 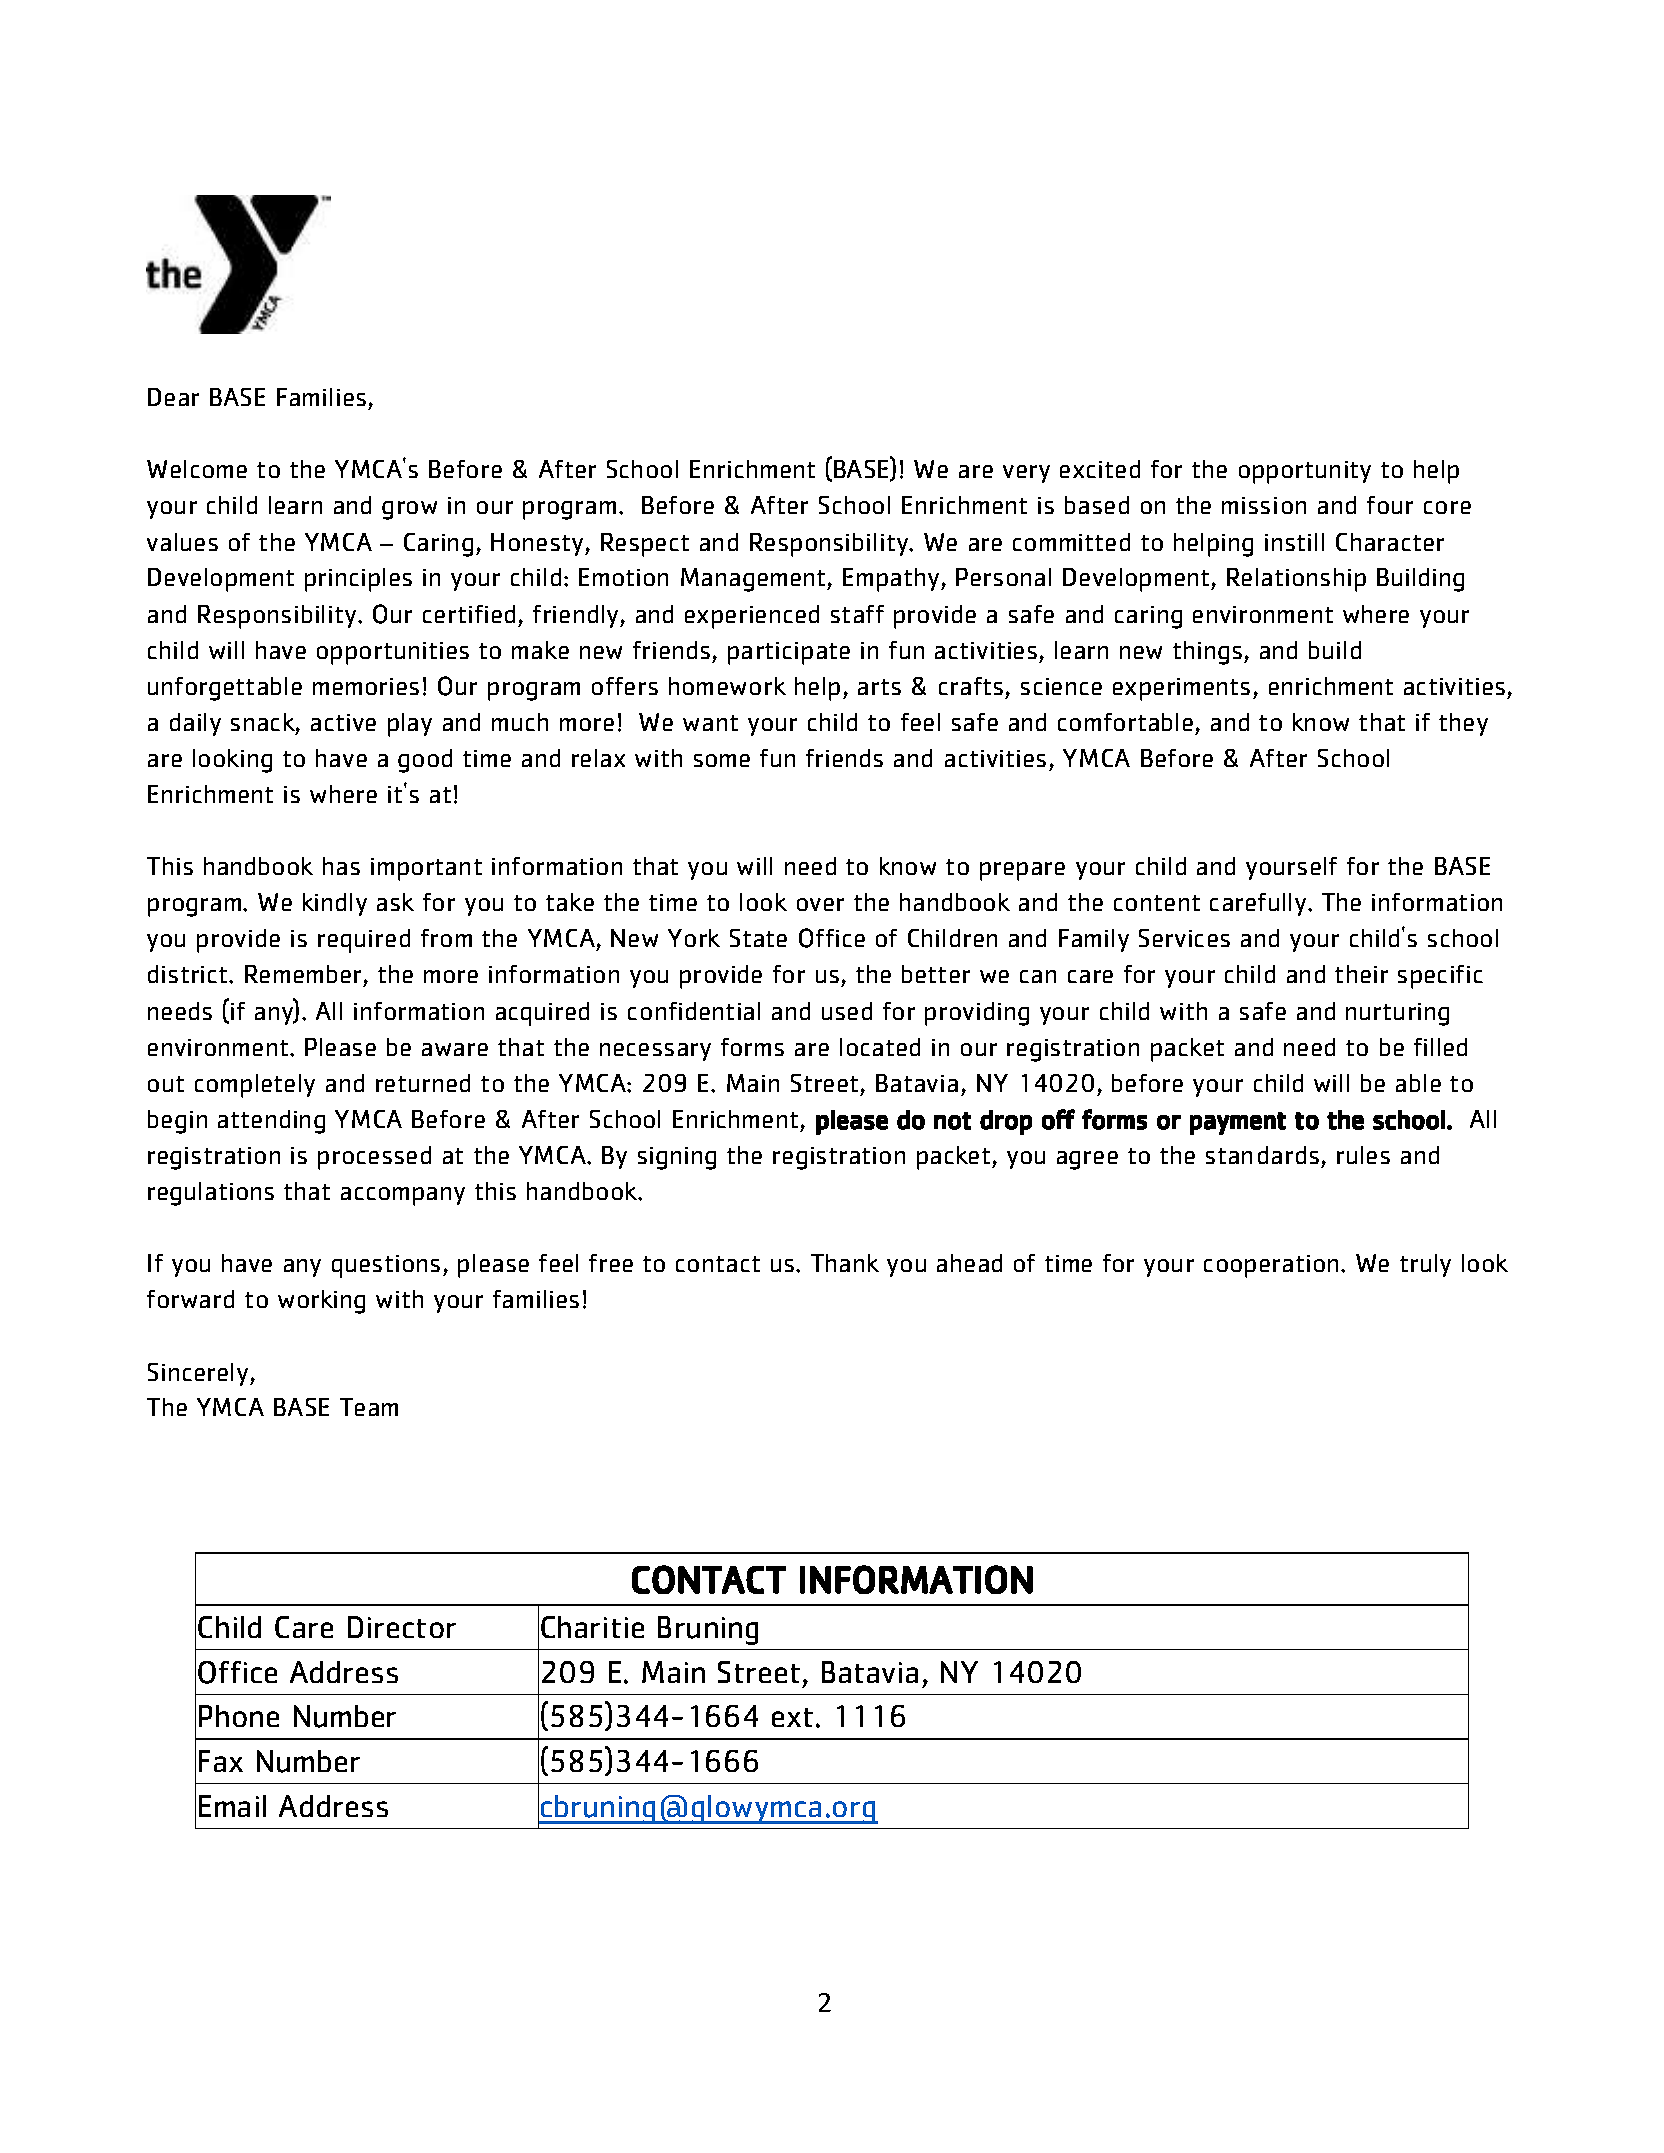 I want to click on over, so click(x=820, y=904).
